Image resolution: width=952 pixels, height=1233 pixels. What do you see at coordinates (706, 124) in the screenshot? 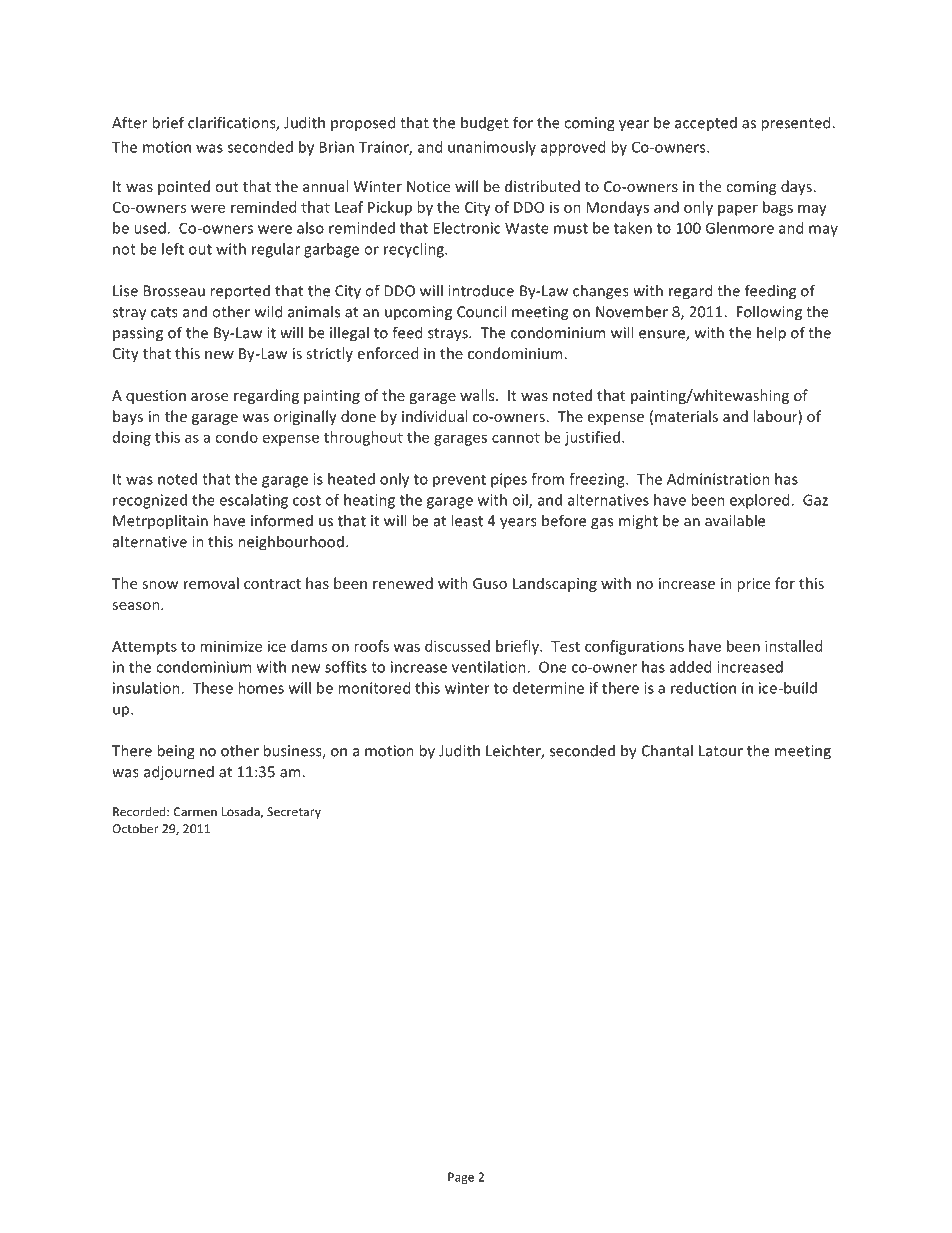
I see `accepted` at bounding box center [706, 124].
